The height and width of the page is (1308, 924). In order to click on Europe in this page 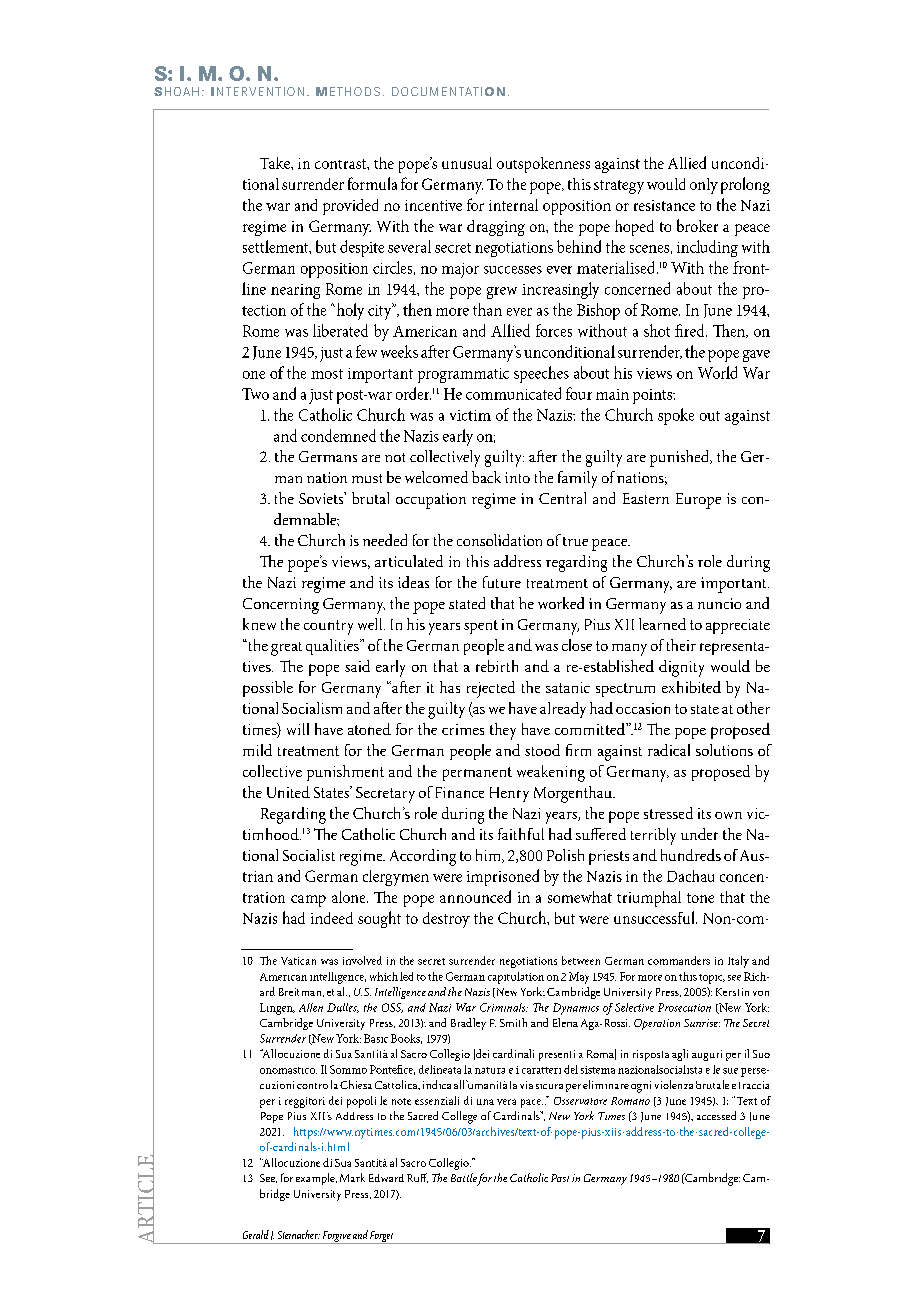, I will do `click(698, 501)`.
